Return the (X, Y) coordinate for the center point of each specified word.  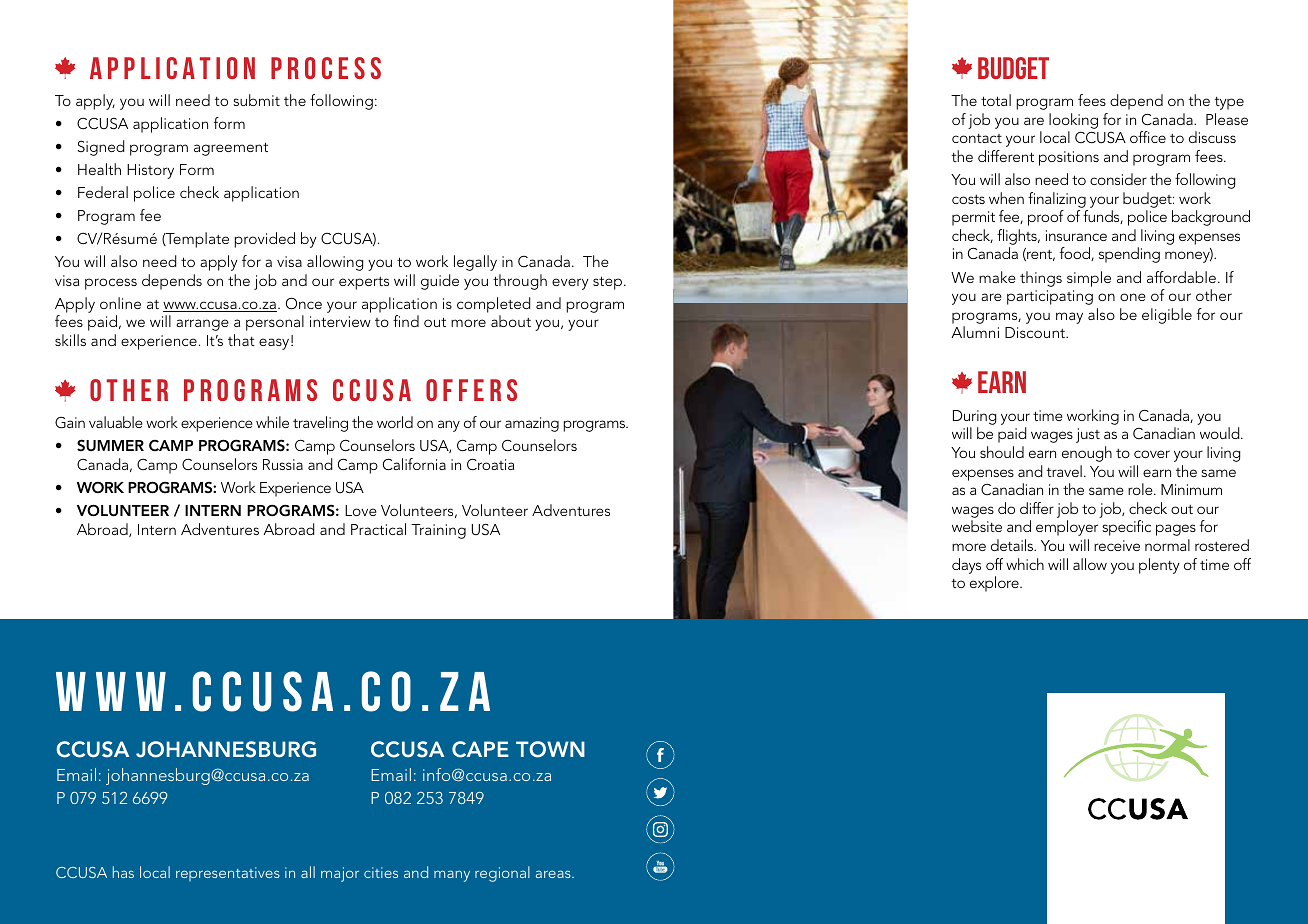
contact (977, 138)
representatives (228, 874)
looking (1073, 121)
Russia (283, 464)
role (1141, 489)
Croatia (490, 464)
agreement (231, 149)
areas (554, 874)
